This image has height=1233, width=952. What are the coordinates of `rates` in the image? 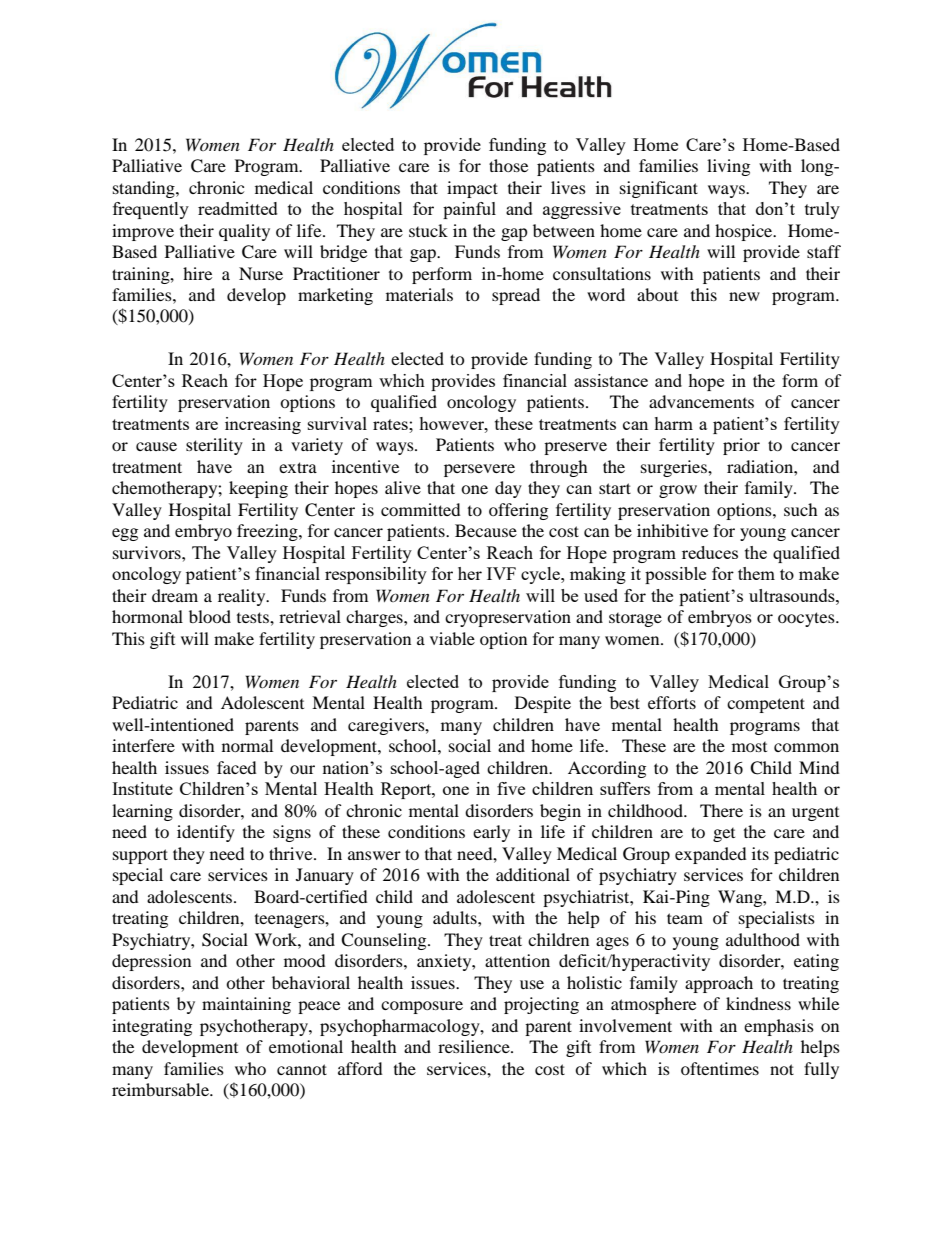 It's located at (391, 424).
